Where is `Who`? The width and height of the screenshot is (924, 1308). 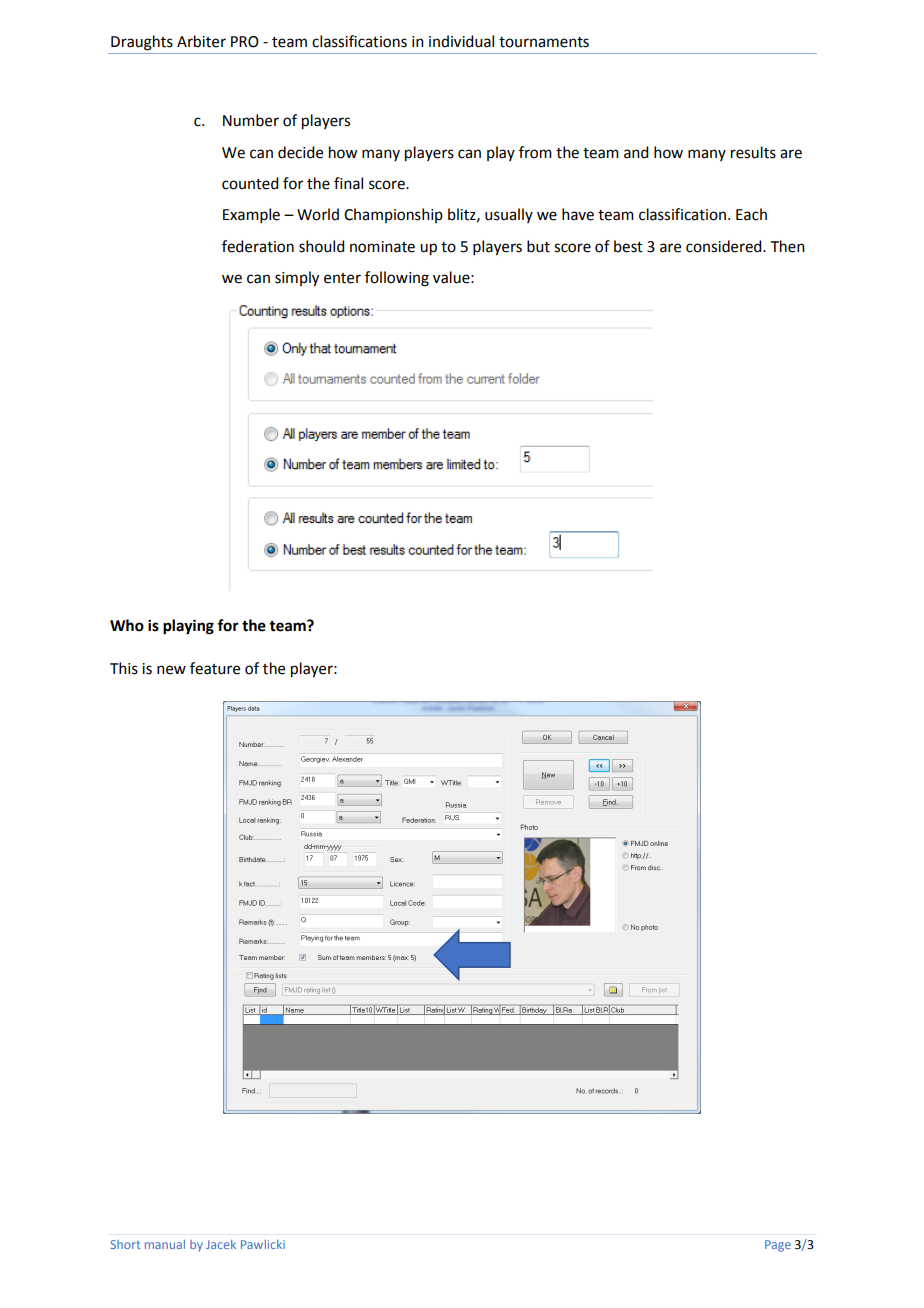 Who is located at coordinates (127, 625).
